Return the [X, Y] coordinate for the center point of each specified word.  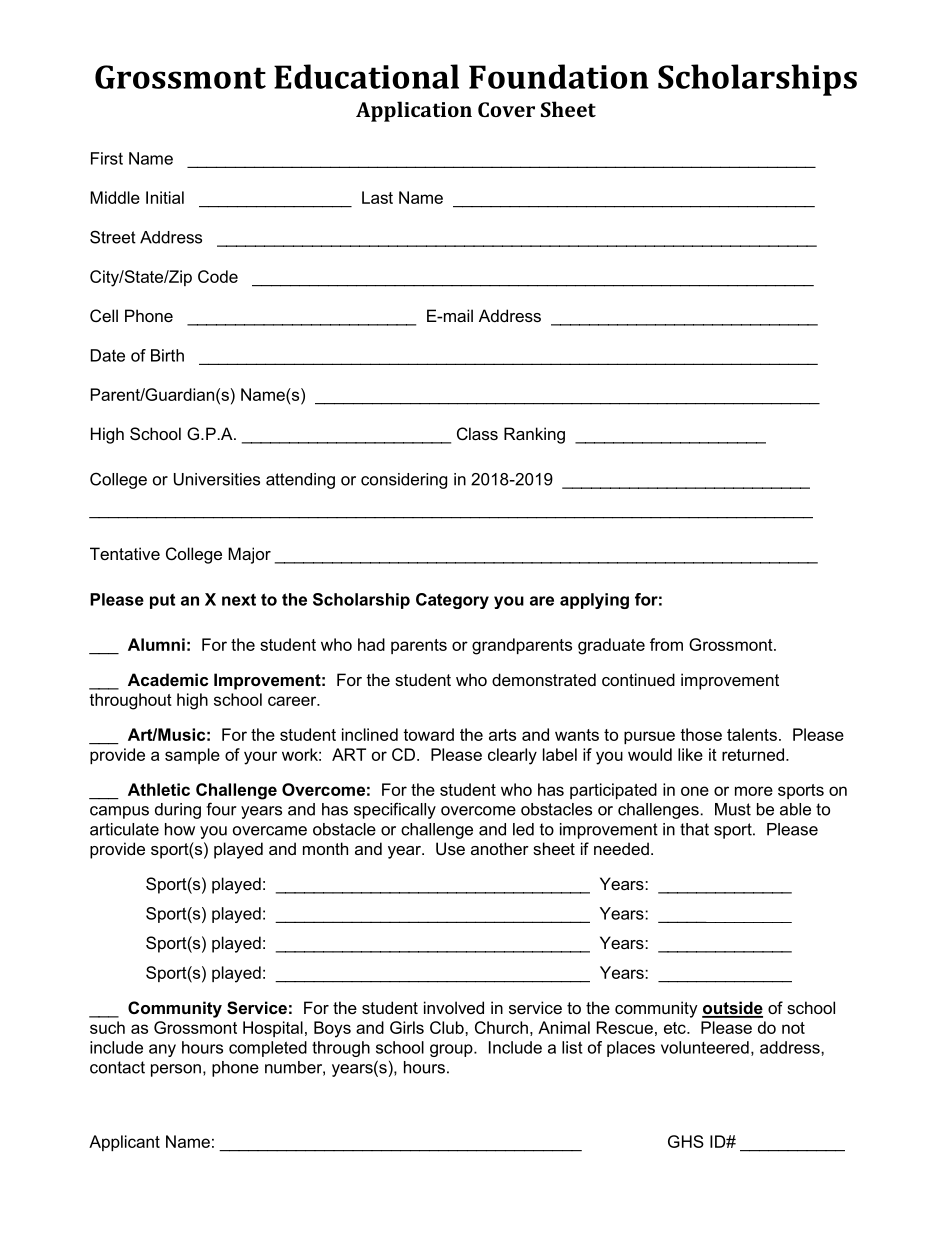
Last [377, 197]
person [176, 1070]
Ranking [534, 435]
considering [404, 481]
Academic [168, 679]
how [180, 829]
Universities [217, 479]
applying [594, 601]
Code [218, 276]
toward [428, 734]
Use [450, 848]
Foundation [559, 76]
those [701, 734]
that [694, 829]
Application [414, 111]
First [107, 158]
